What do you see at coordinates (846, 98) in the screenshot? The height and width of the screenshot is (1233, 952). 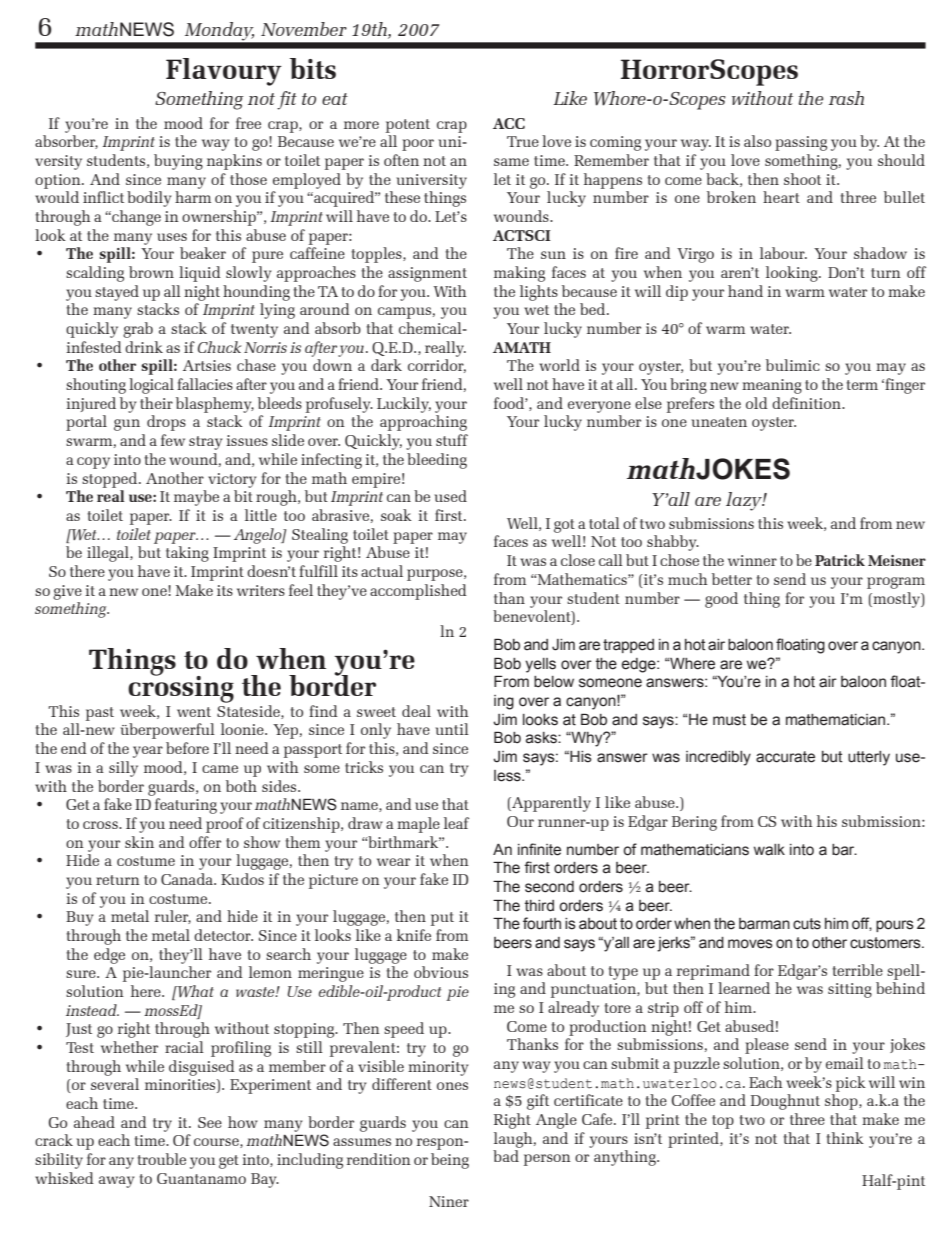 I see `rash` at bounding box center [846, 98].
